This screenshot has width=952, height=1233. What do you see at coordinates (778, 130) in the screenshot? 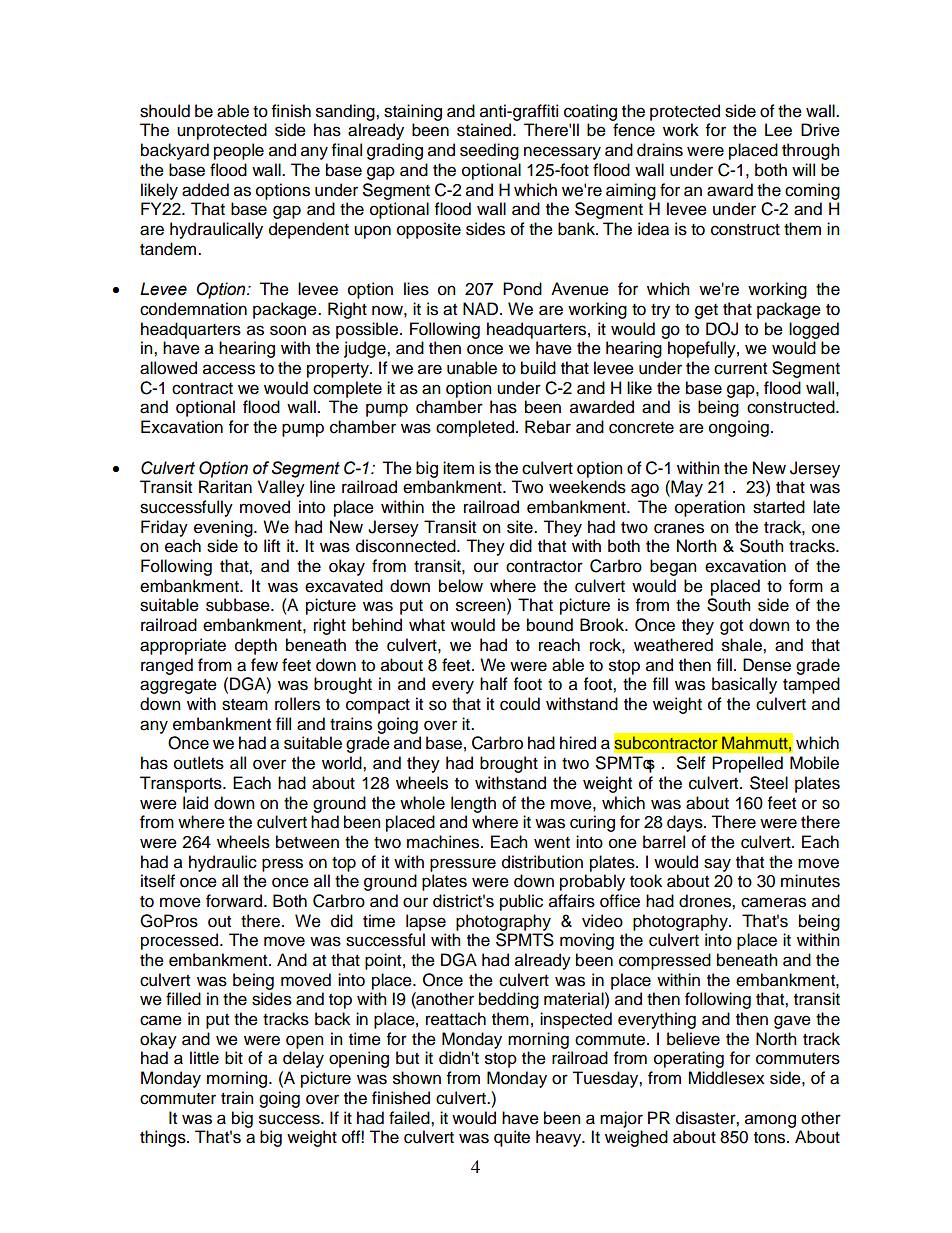
I see `Lee` at bounding box center [778, 130].
